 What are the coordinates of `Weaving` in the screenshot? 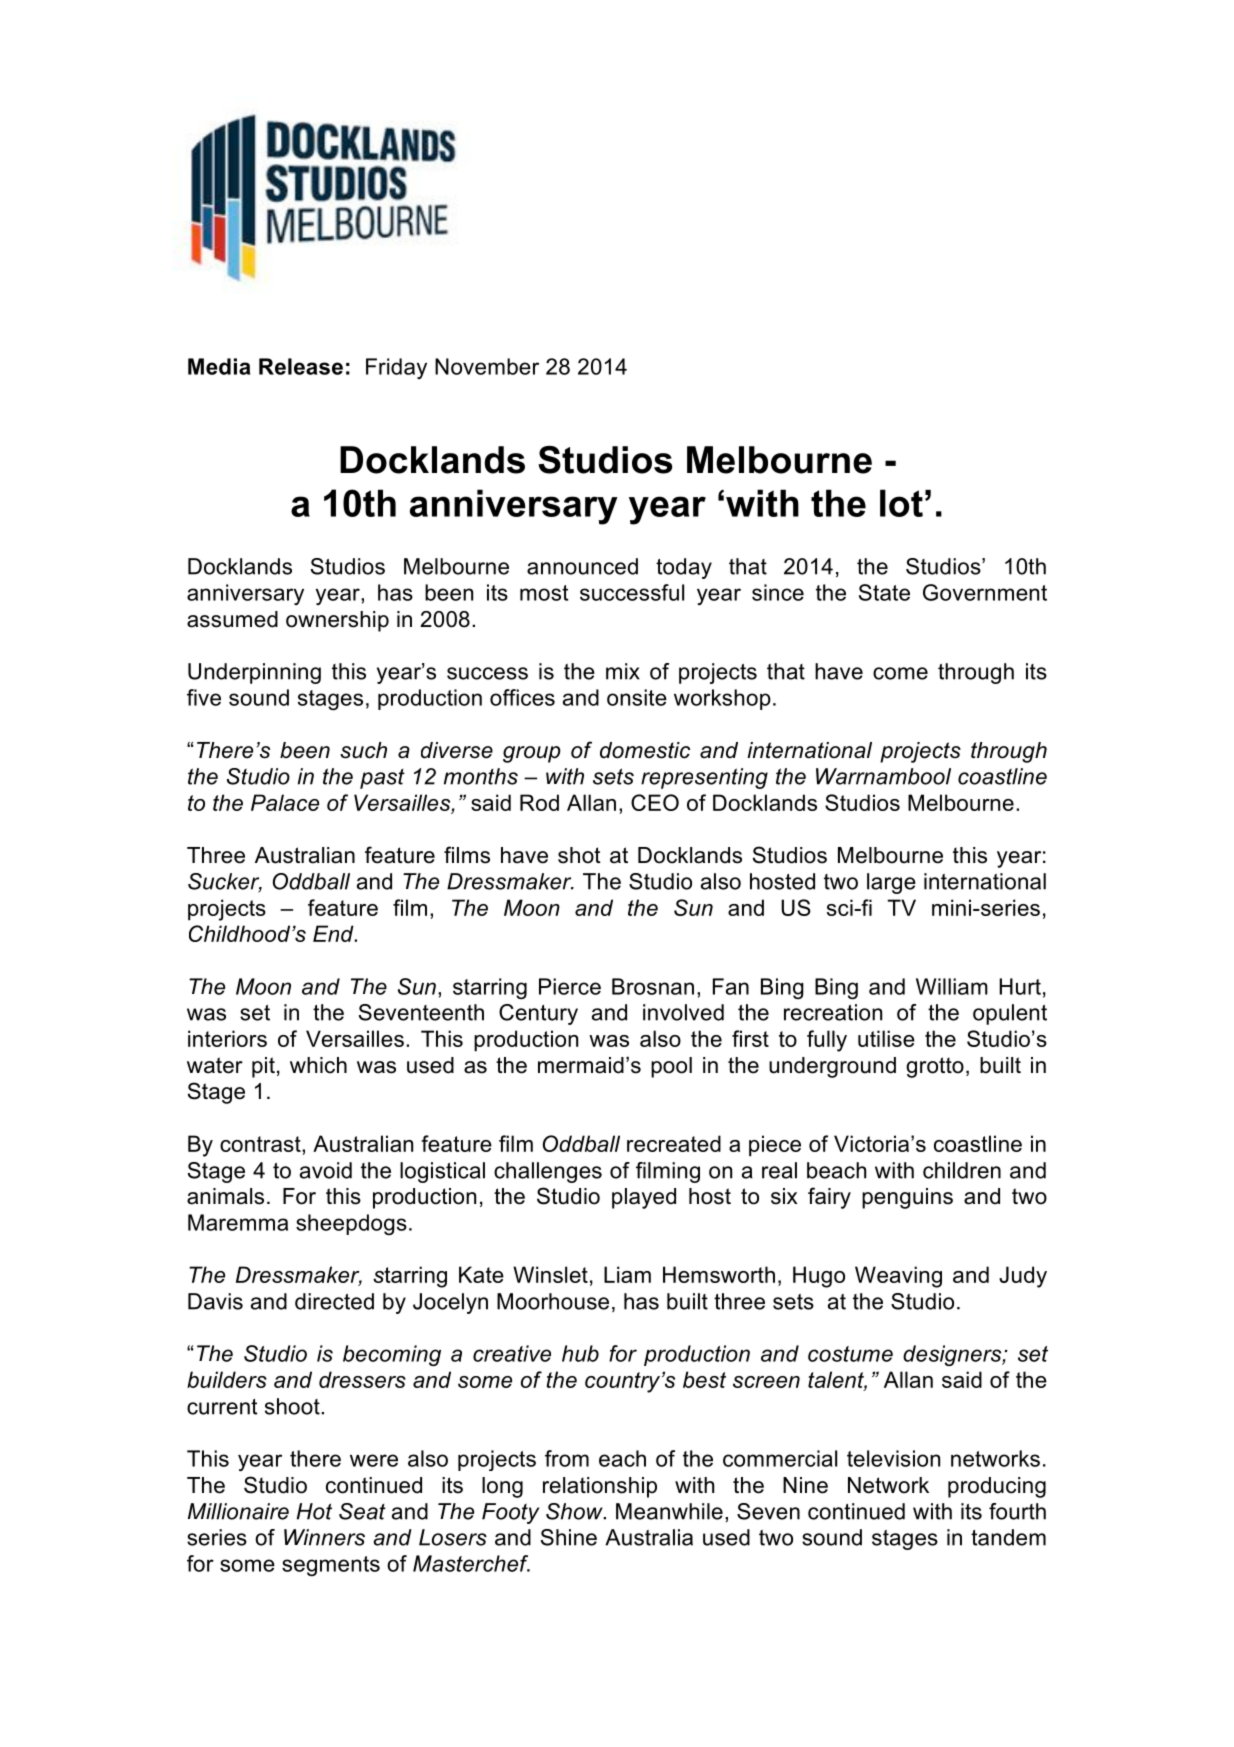 It's located at (898, 1277).
